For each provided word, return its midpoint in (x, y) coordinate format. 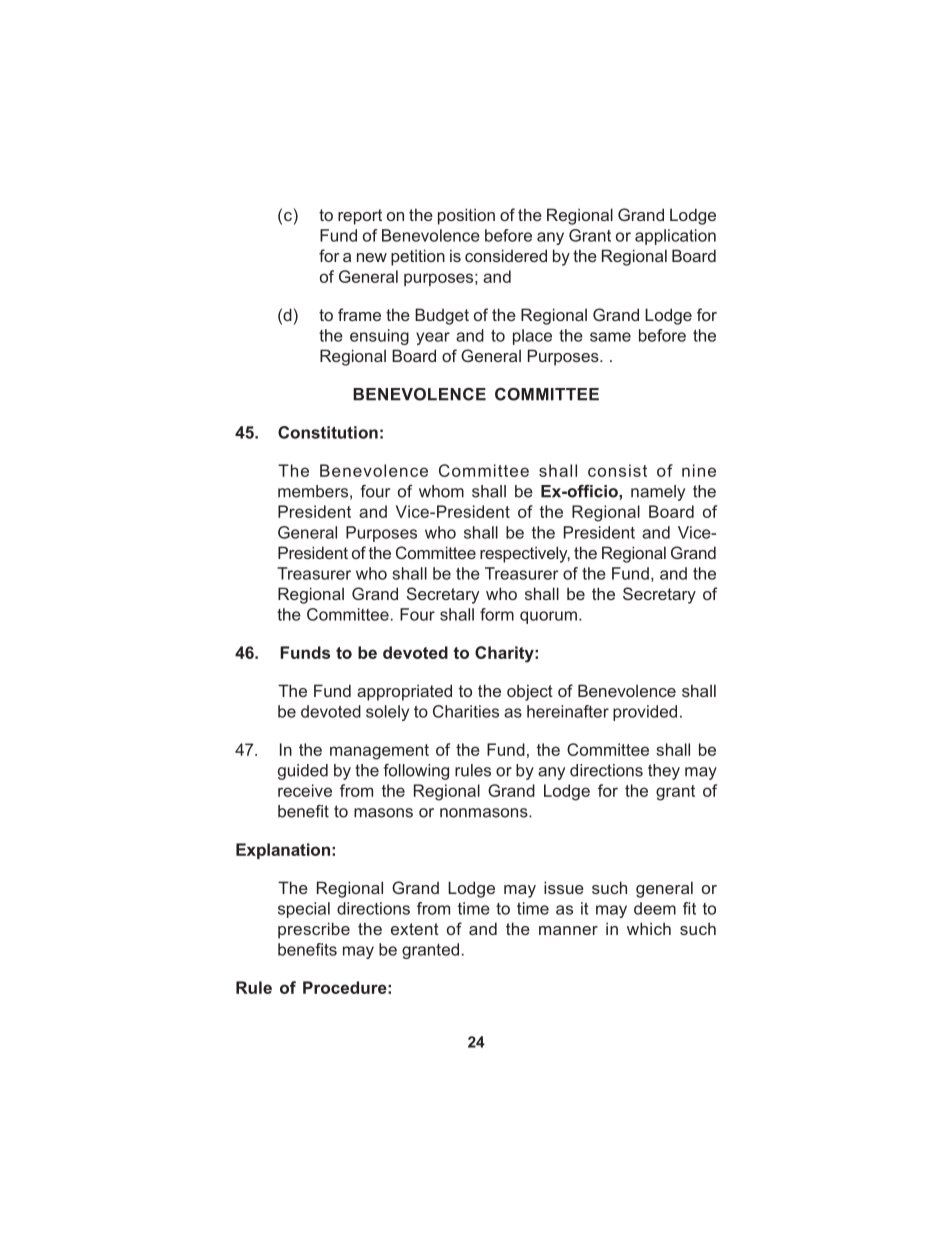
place (532, 337)
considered (506, 255)
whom (441, 491)
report (360, 217)
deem (655, 908)
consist (617, 470)
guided (303, 772)
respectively (525, 554)
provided (645, 713)
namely (658, 493)
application (675, 237)
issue (564, 887)
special (304, 910)
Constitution (328, 432)
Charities (466, 711)
